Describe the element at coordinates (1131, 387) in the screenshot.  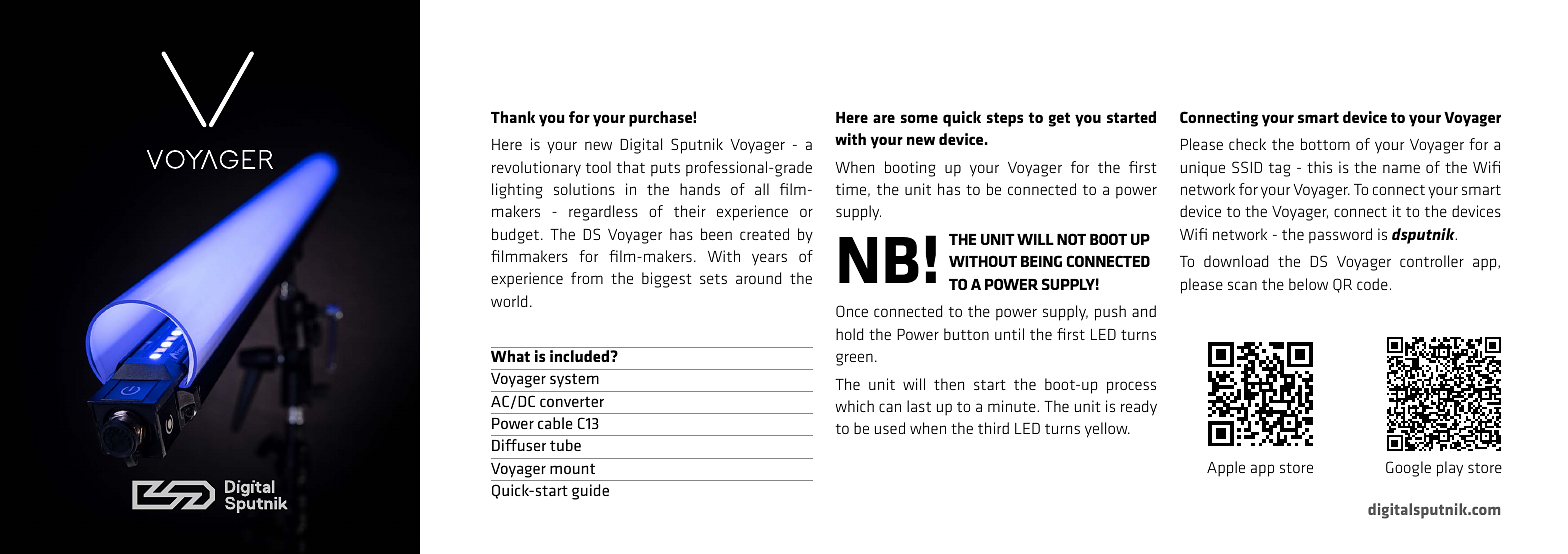
I see `process` at that location.
